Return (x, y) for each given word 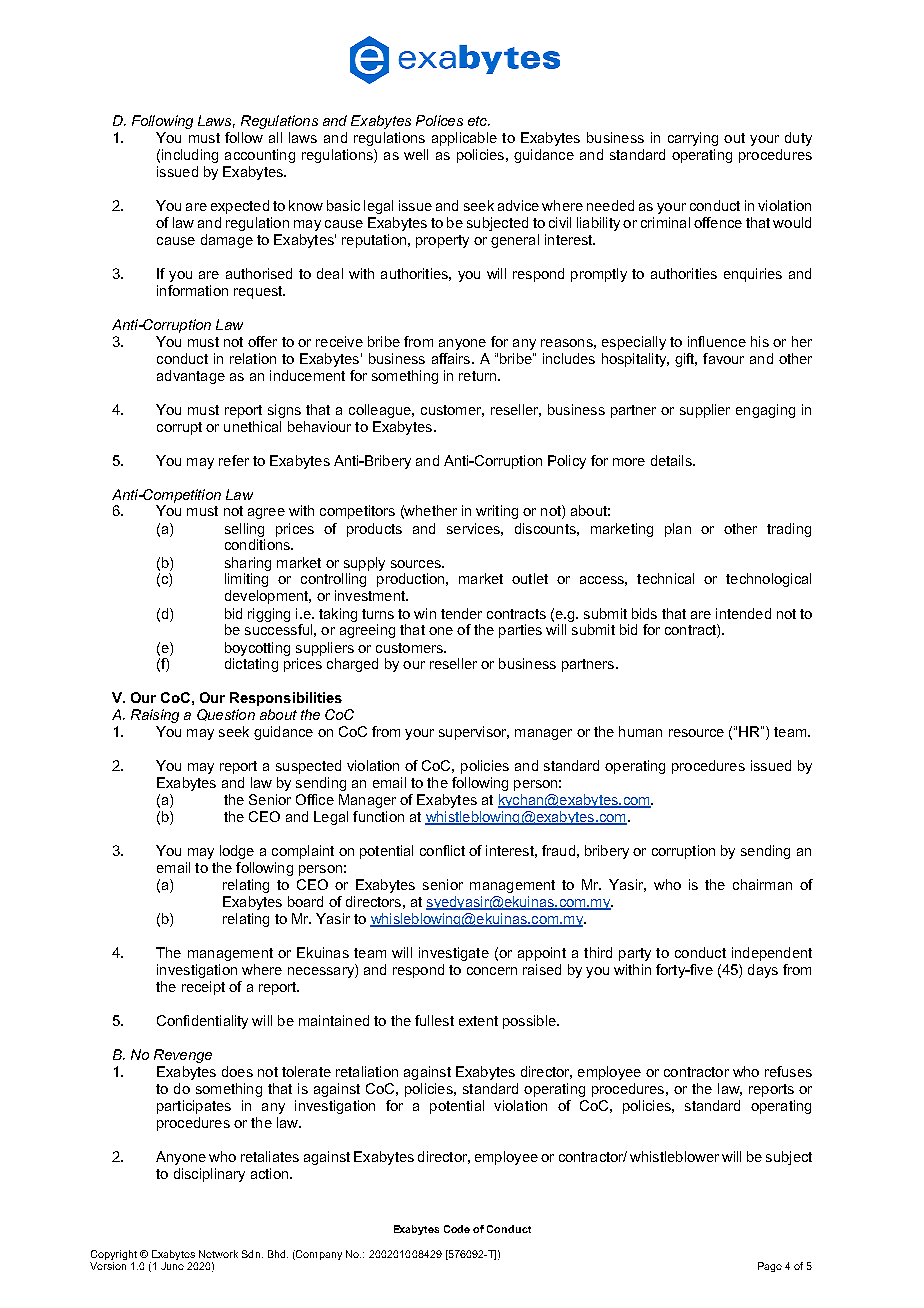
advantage (191, 377)
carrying (693, 139)
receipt (203, 988)
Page (770, 1267)
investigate (454, 954)
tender (461, 613)
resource (696, 733)
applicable (464, 139)
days (763, 971)
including (190, 156)
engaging (765, 411)
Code (457, 1229)
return (479, 376)
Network (218, 1254)
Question (226, 715)
